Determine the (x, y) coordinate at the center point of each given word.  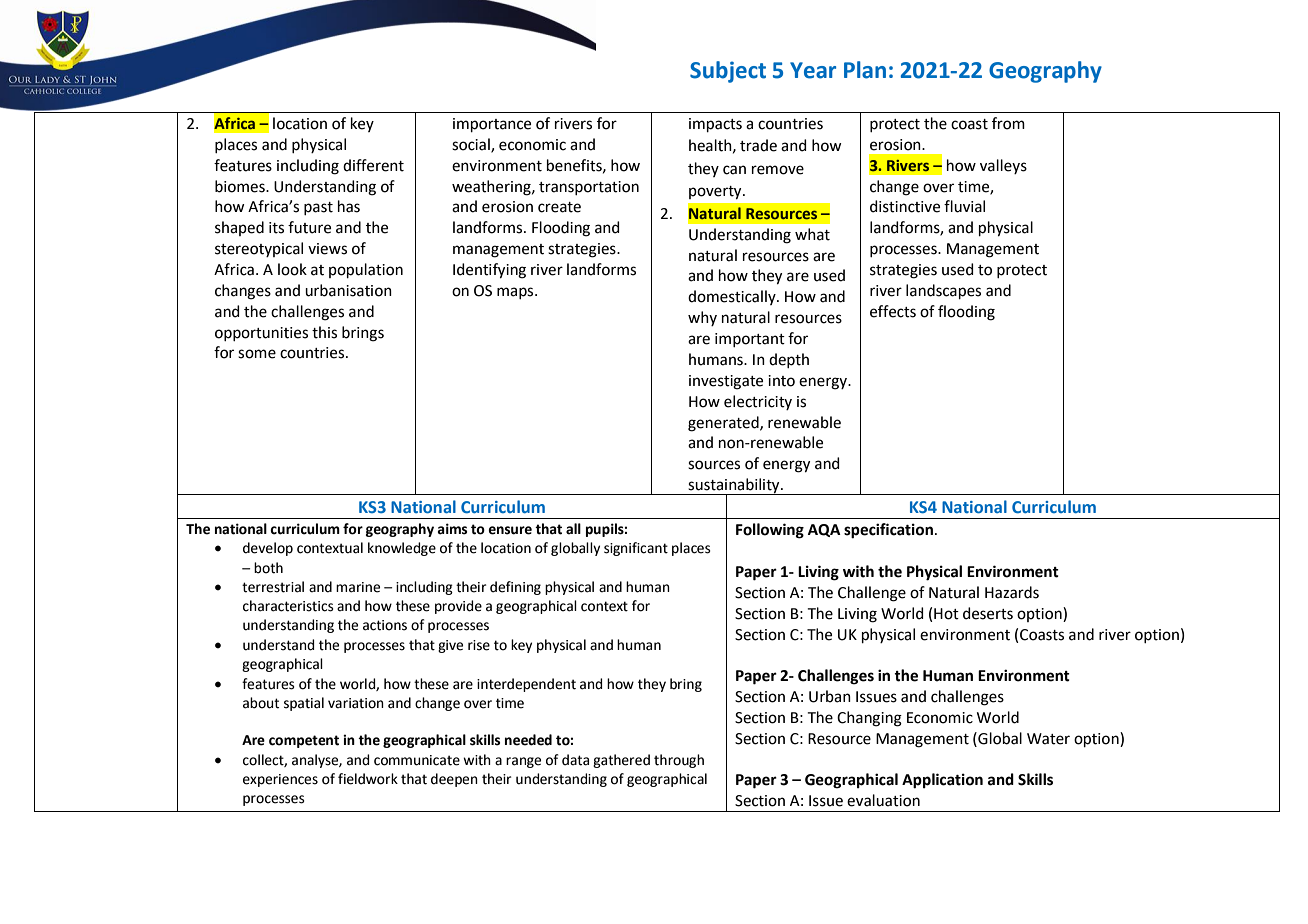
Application (942, 781)
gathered (621, 761)
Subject (728, 72)
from (1008, 123)
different (373, 165)
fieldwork (368, 779)
